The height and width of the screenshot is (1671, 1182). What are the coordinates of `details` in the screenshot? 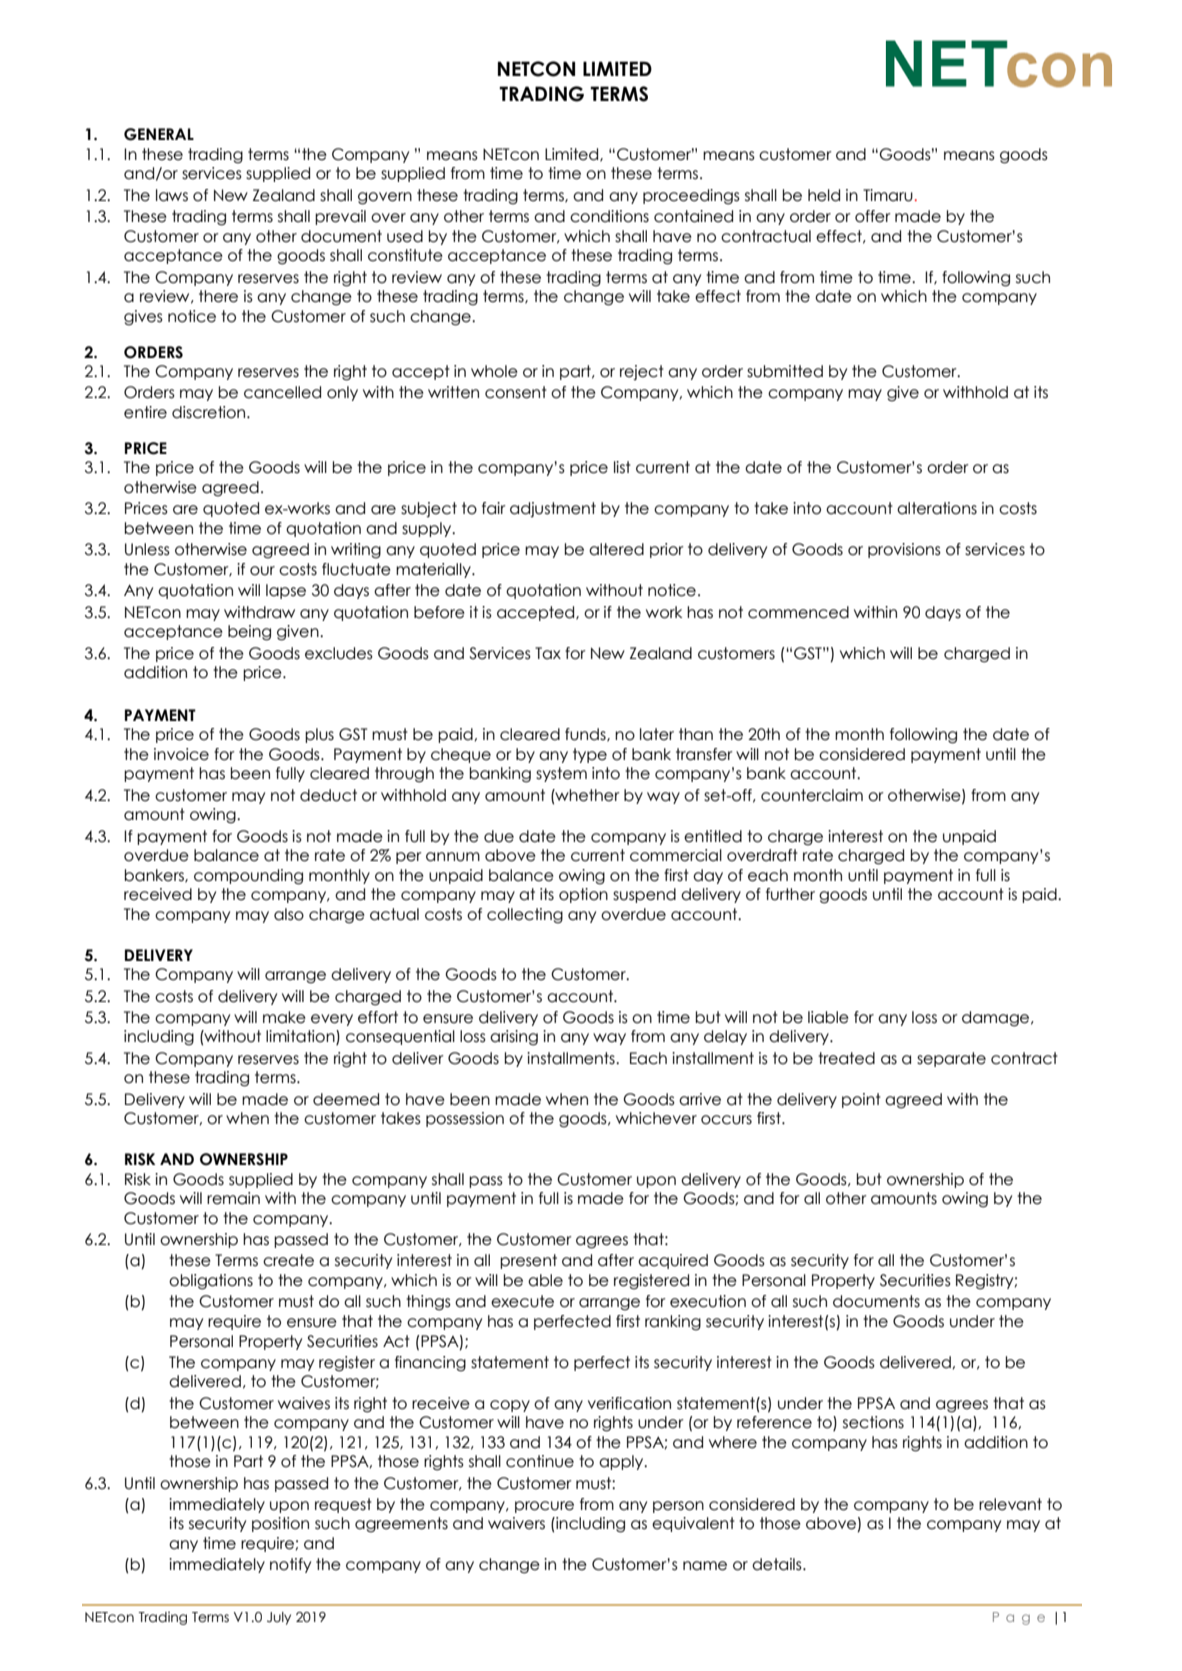 It's located at (778, 1564).
